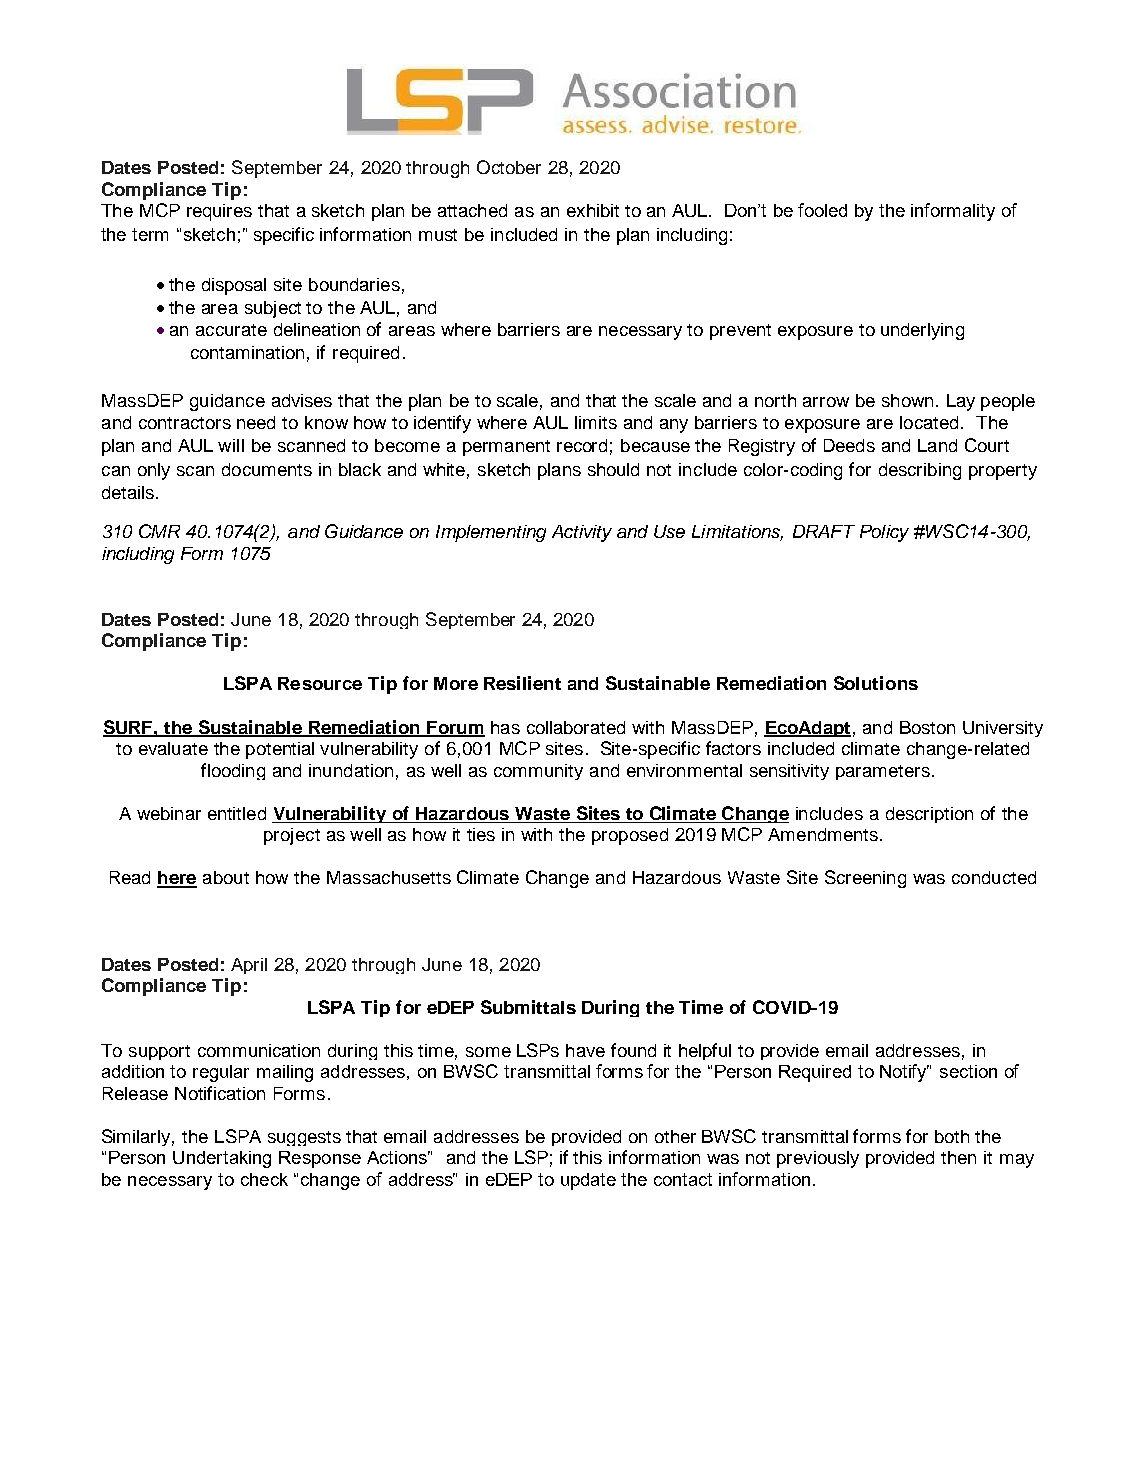  Describe the element at coordinates (822, 210) in the screenshot. I see `fooled` at that location.
